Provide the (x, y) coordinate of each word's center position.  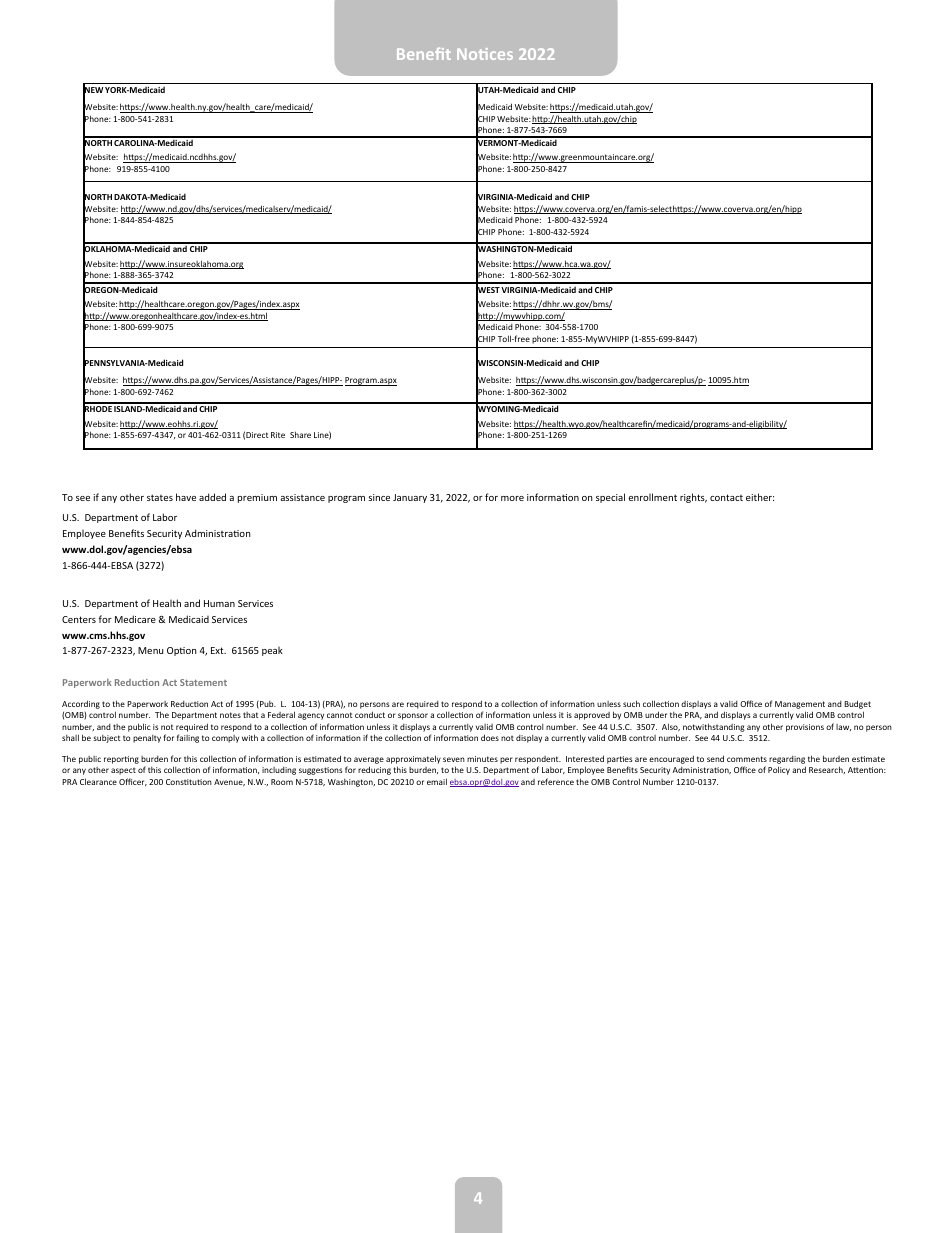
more (512, 498)
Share (300, 434)
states (160, 497)
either (760, 497)
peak (272, 651)
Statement (203, 682)
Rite (278, 435)
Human (219, 603)
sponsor (413, 716)
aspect (123, 771)
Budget (857, 706)
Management (800, 706)
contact (726, 497)
